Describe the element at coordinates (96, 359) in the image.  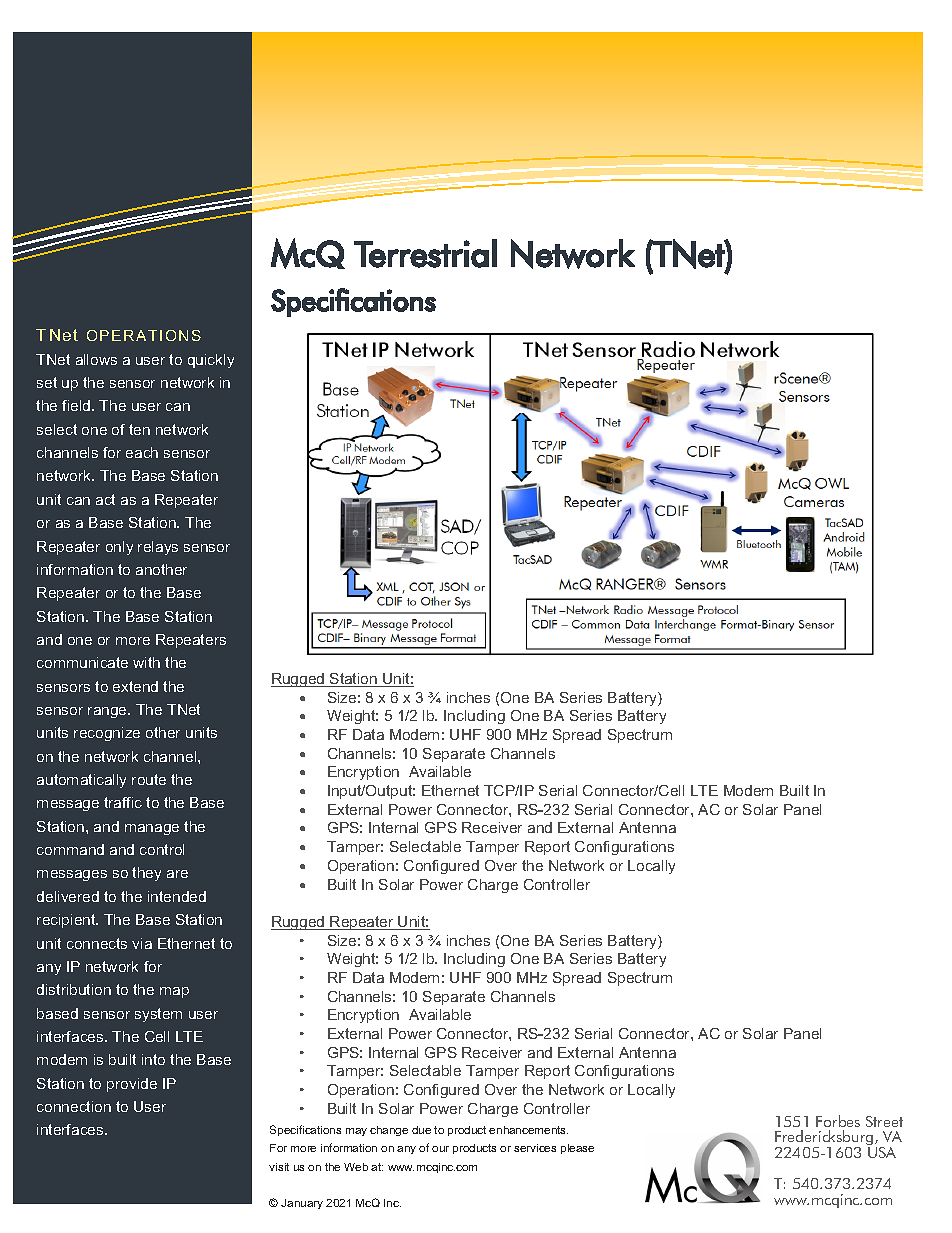
I see `allows` at that location.
